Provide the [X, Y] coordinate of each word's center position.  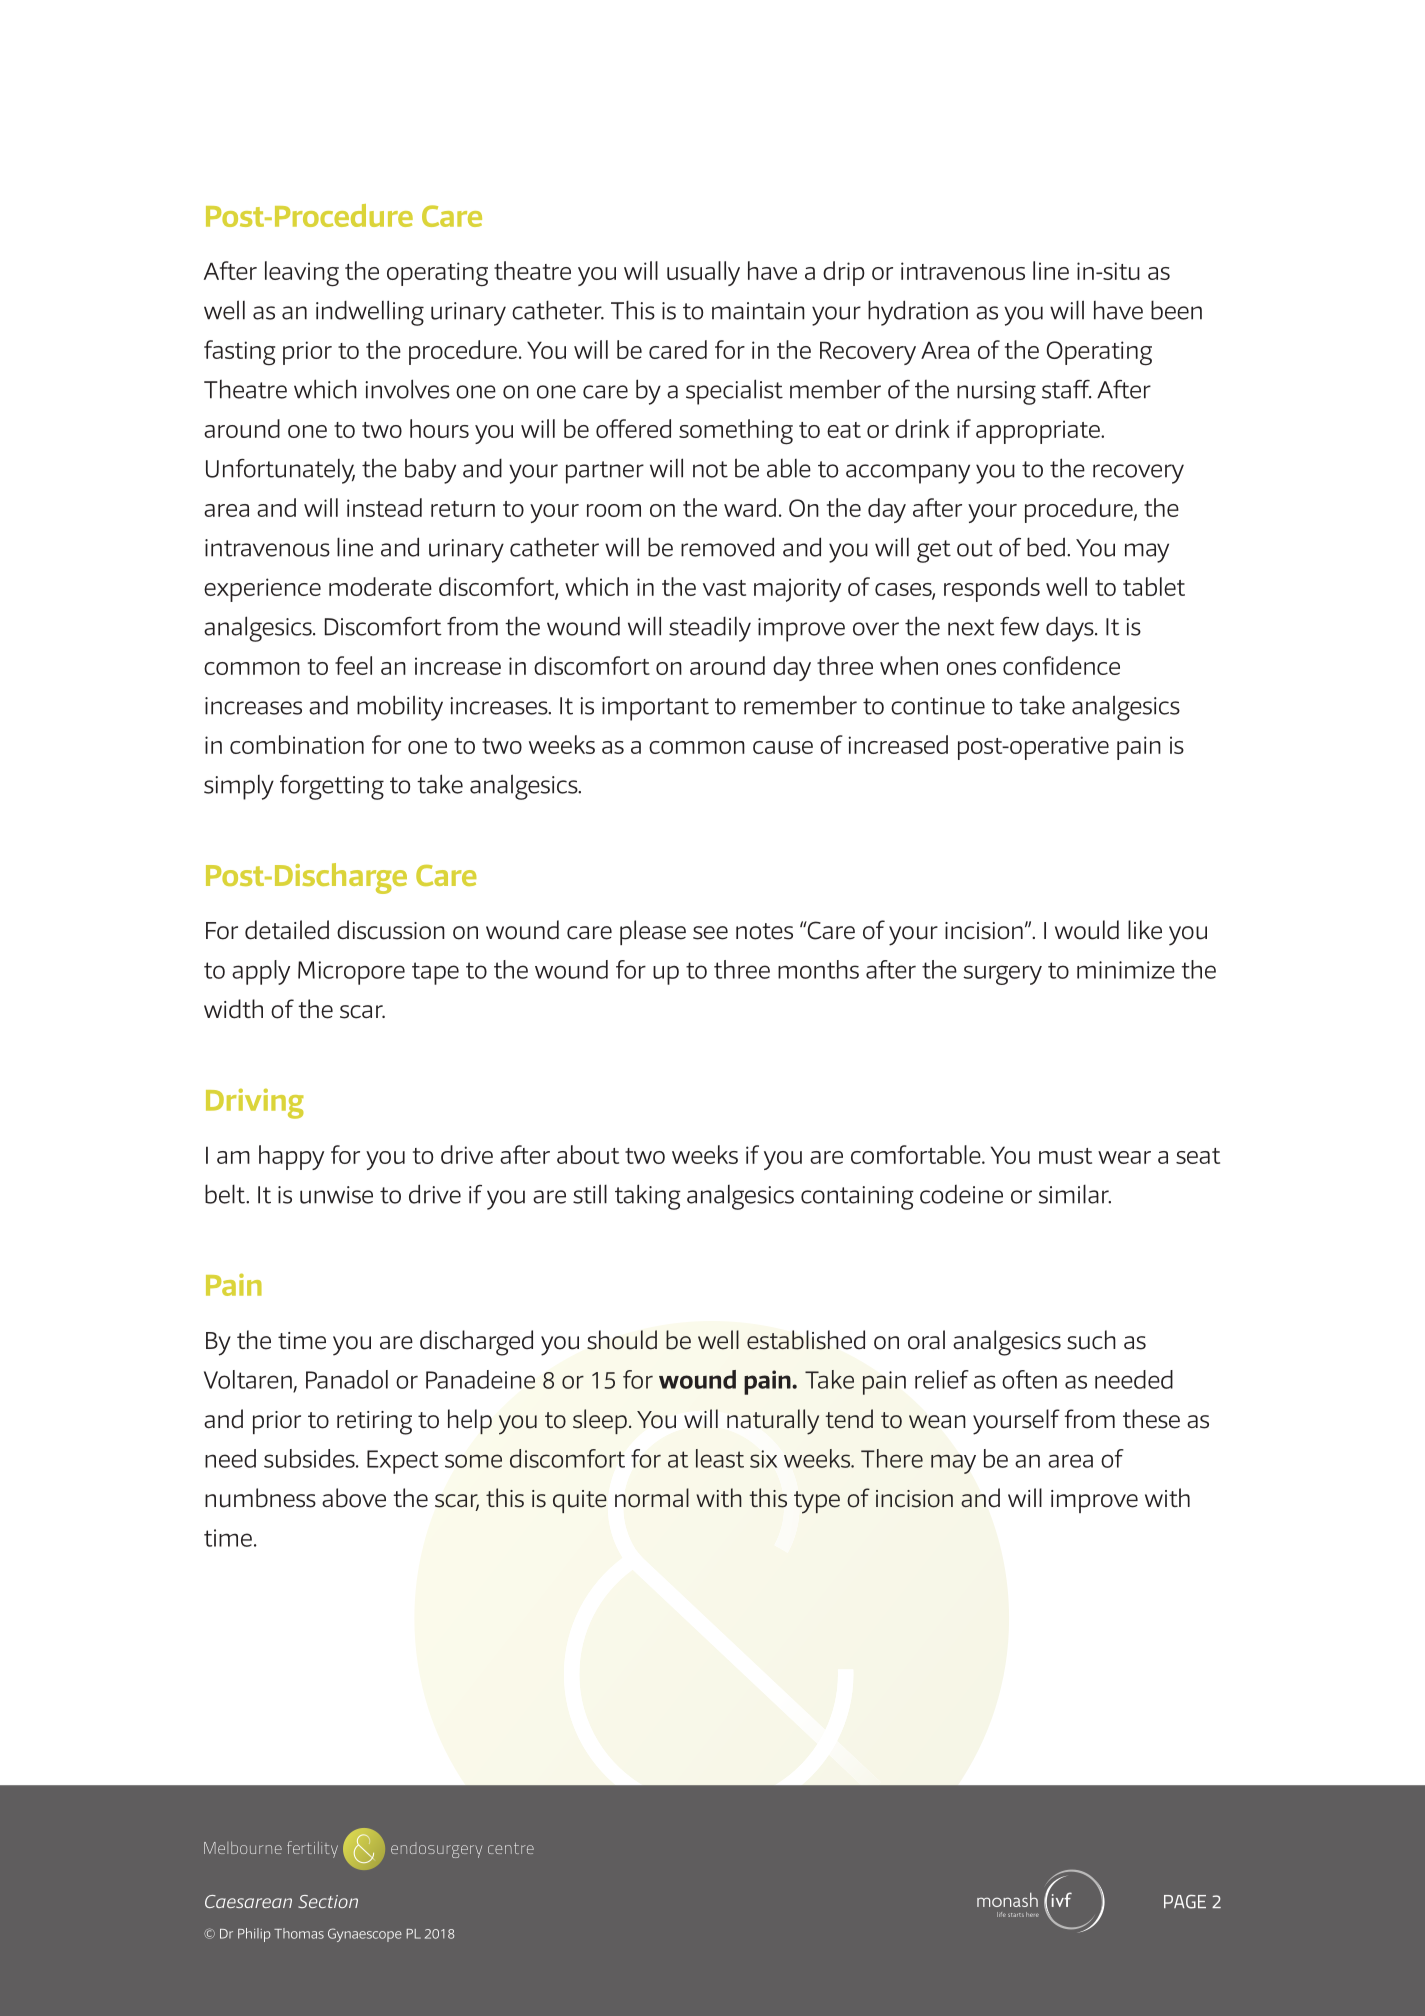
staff [1066, 389]
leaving [302, 274]
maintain [758, 311]
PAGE [1185, 1902]
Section [328, 1901]
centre [511, 1848]
